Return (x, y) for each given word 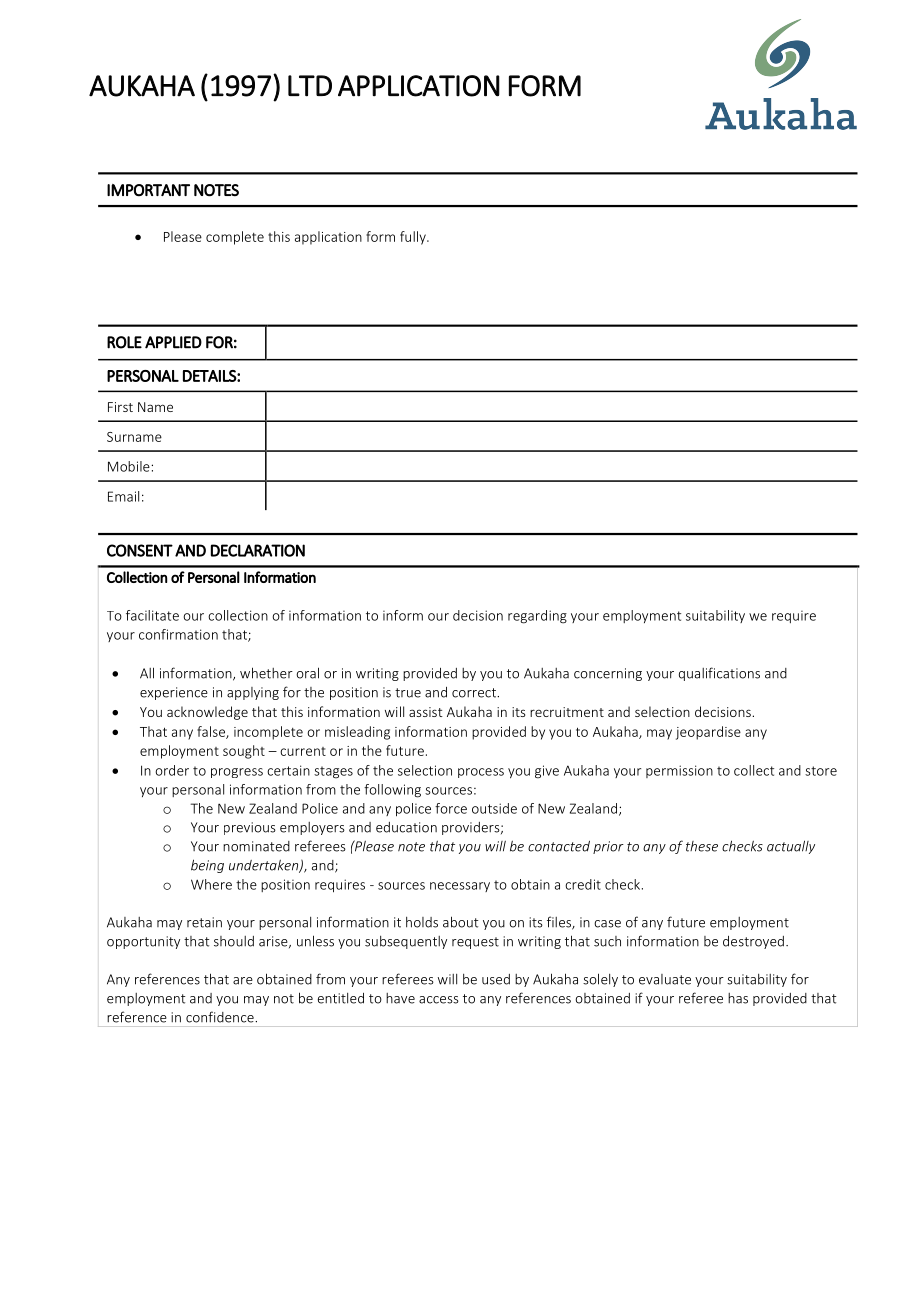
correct (475, 693)
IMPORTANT (148, 190)
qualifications (719, 674)
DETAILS (210, 376)
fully (414, 238)
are (243, 981)
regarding (537, 617)
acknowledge (207, 713)
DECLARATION (258, 550)
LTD (310, 86)
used (496, 979)
